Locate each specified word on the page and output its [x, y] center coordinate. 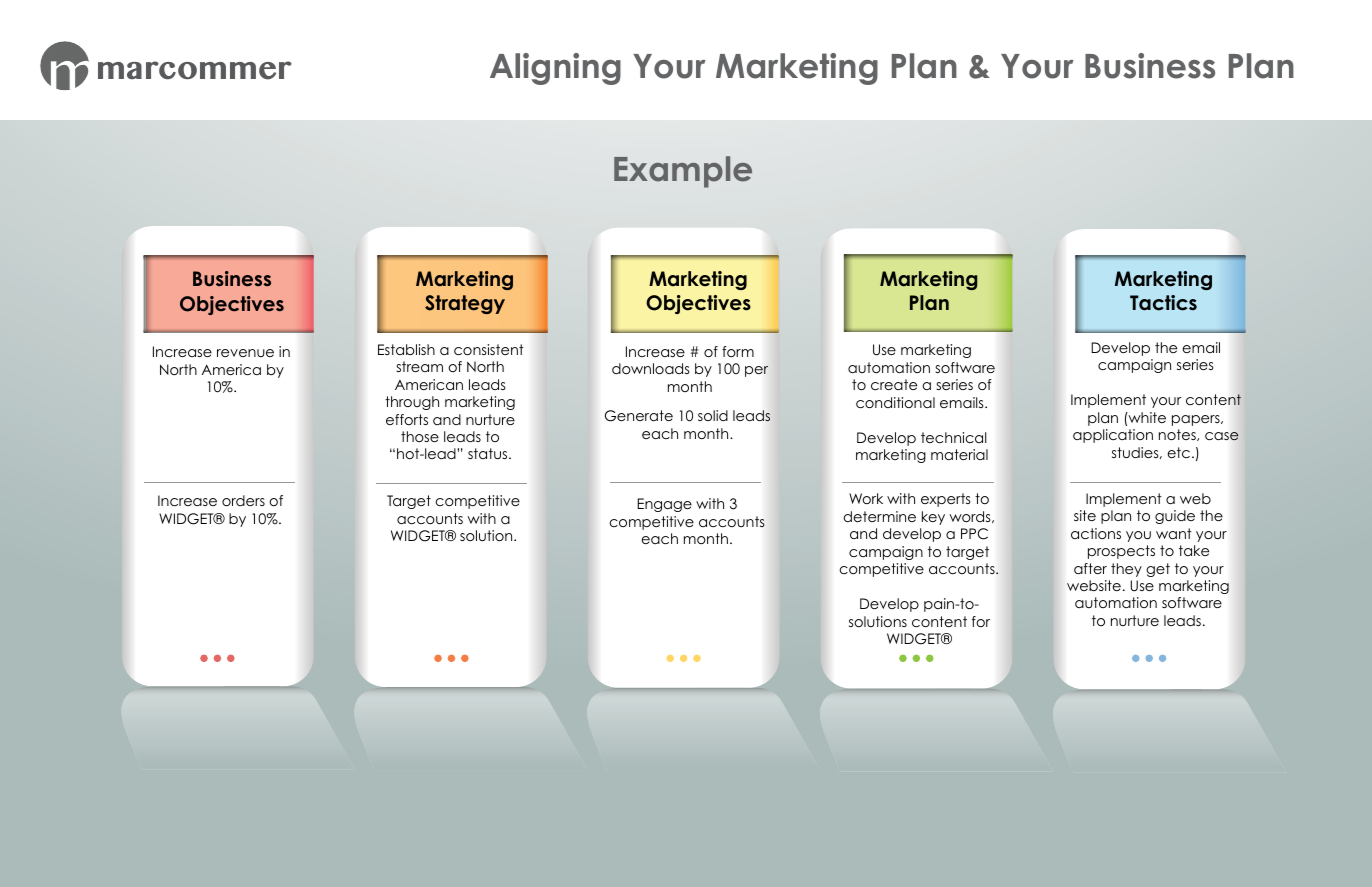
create [894, 384]
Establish [406, 349]
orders [243, 500]
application [1113, 436]
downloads [650, 368]
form [738, 351]
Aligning [555, 69]
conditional [895, 402]
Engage [664, 505]
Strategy [465, 304]
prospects [1121, 552]
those [420, 436]
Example [683, 172]
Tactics [1163, 303]
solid [713, 415]
